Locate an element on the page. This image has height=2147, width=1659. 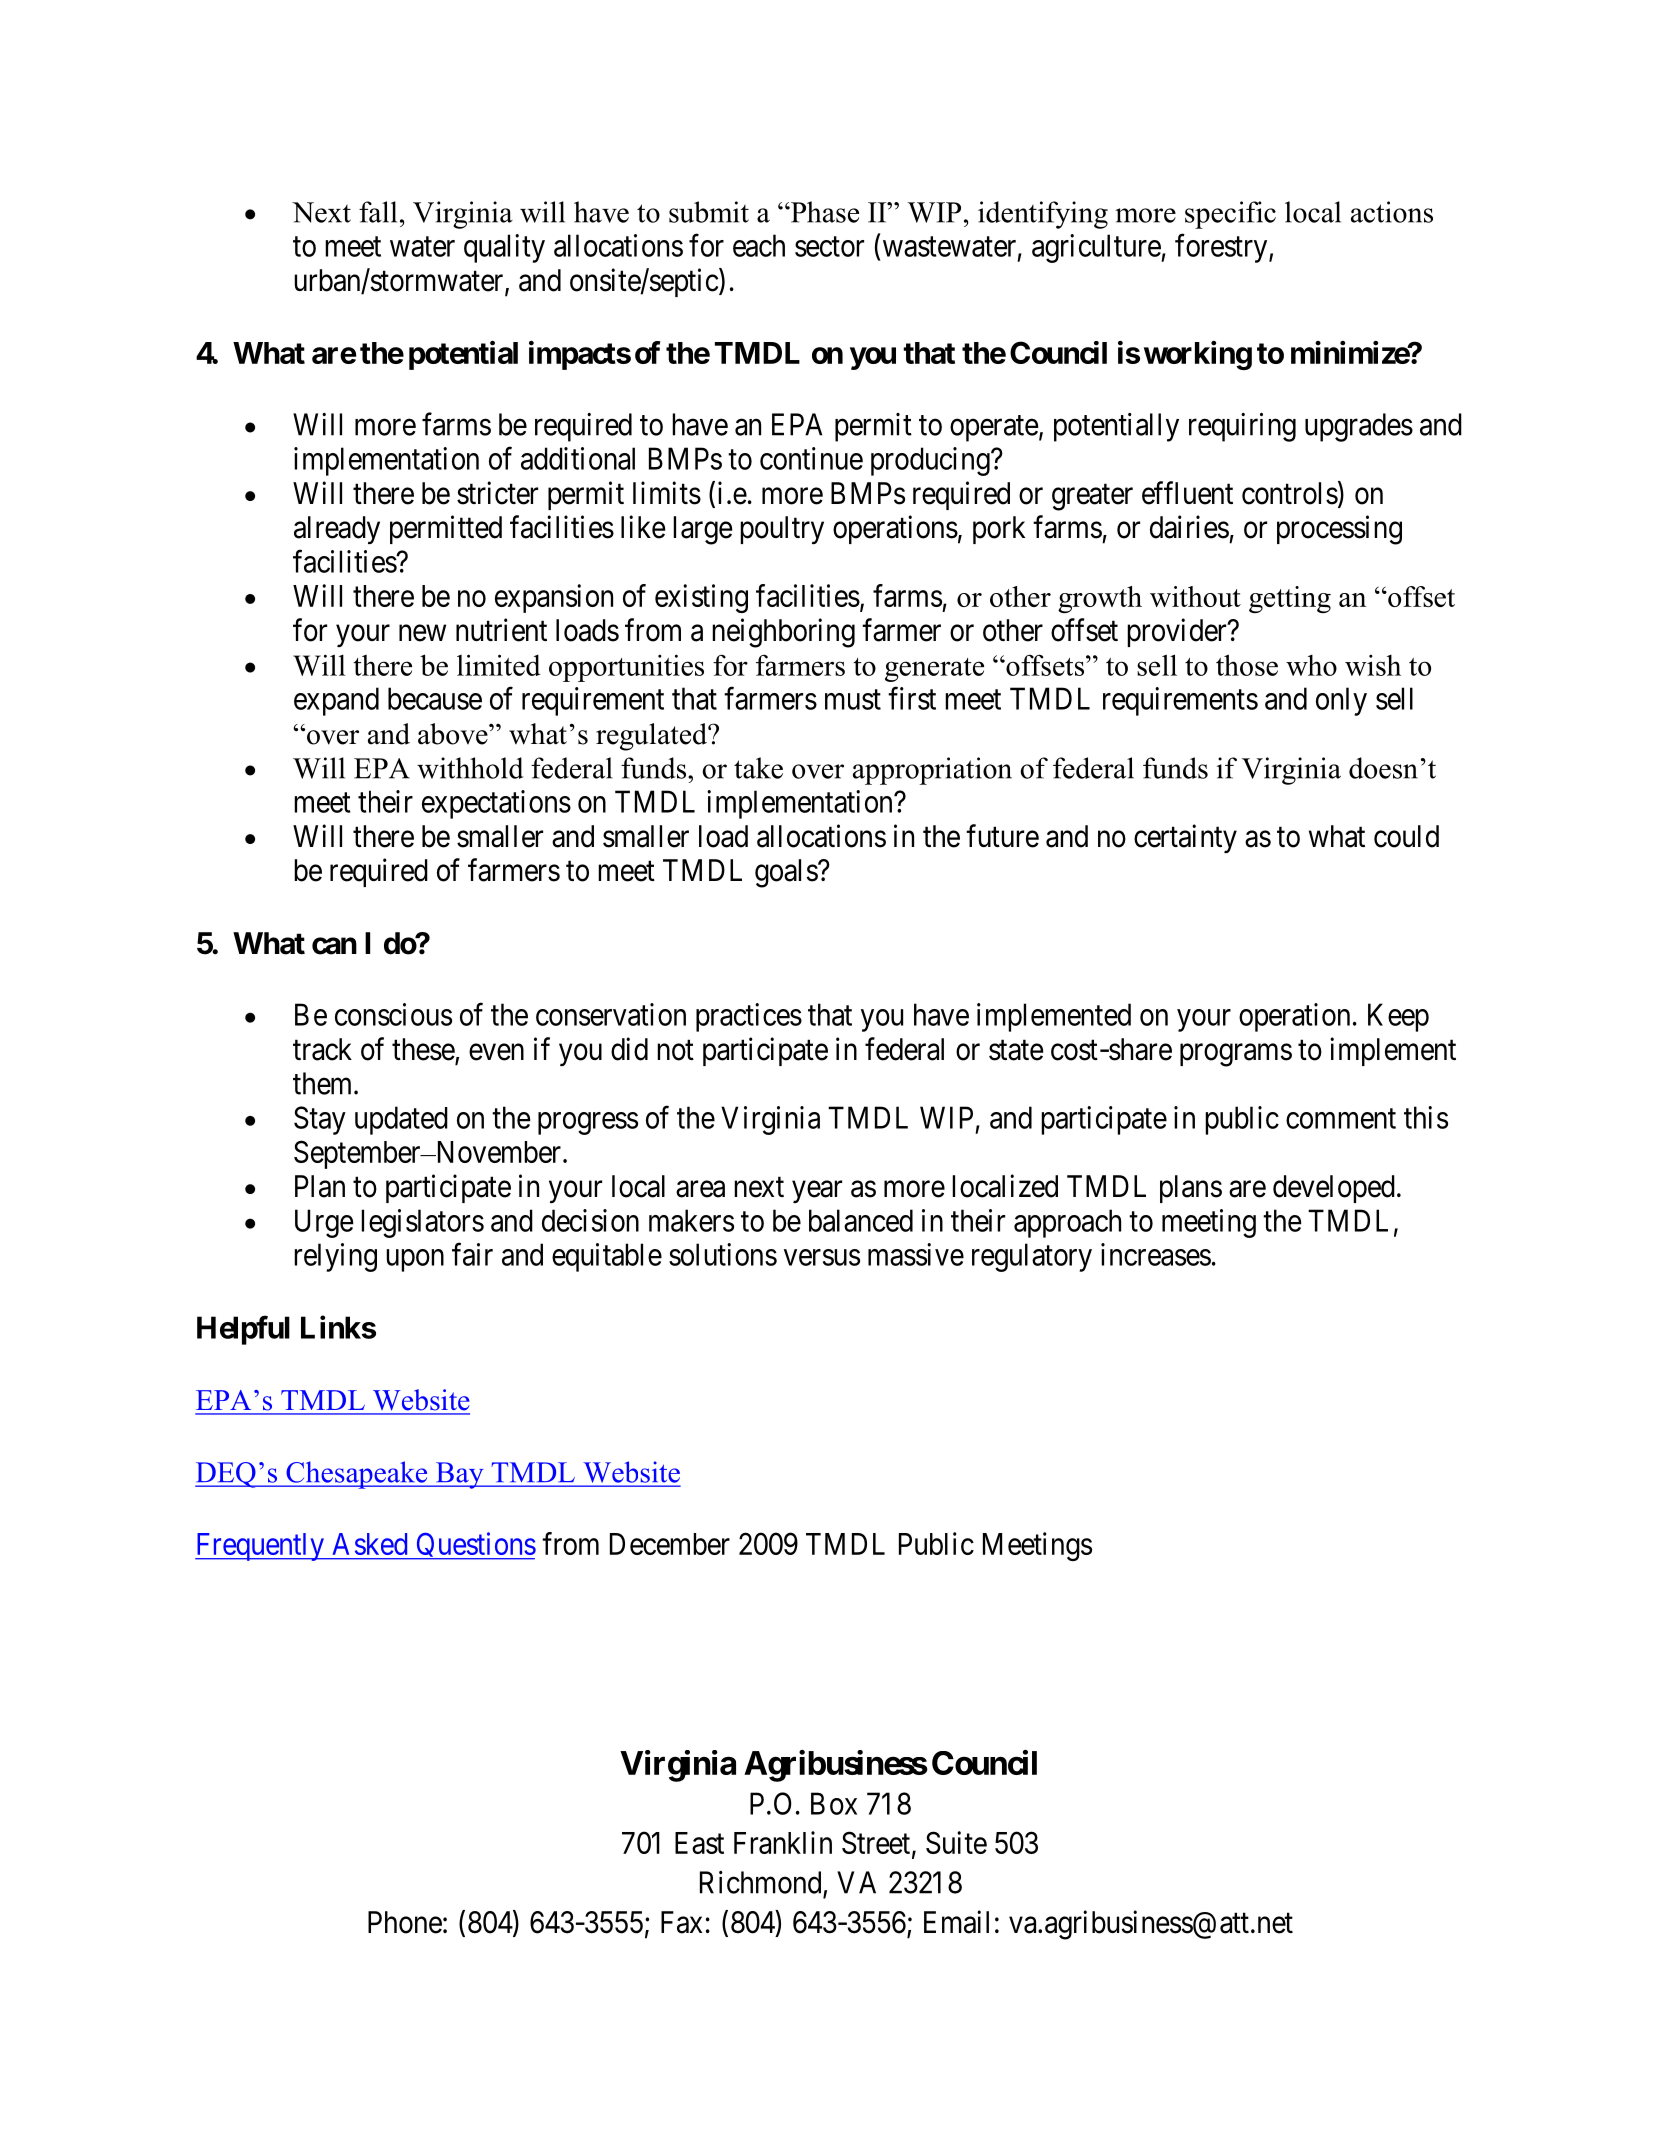
certainty is located at coordinates (1185, 838).
